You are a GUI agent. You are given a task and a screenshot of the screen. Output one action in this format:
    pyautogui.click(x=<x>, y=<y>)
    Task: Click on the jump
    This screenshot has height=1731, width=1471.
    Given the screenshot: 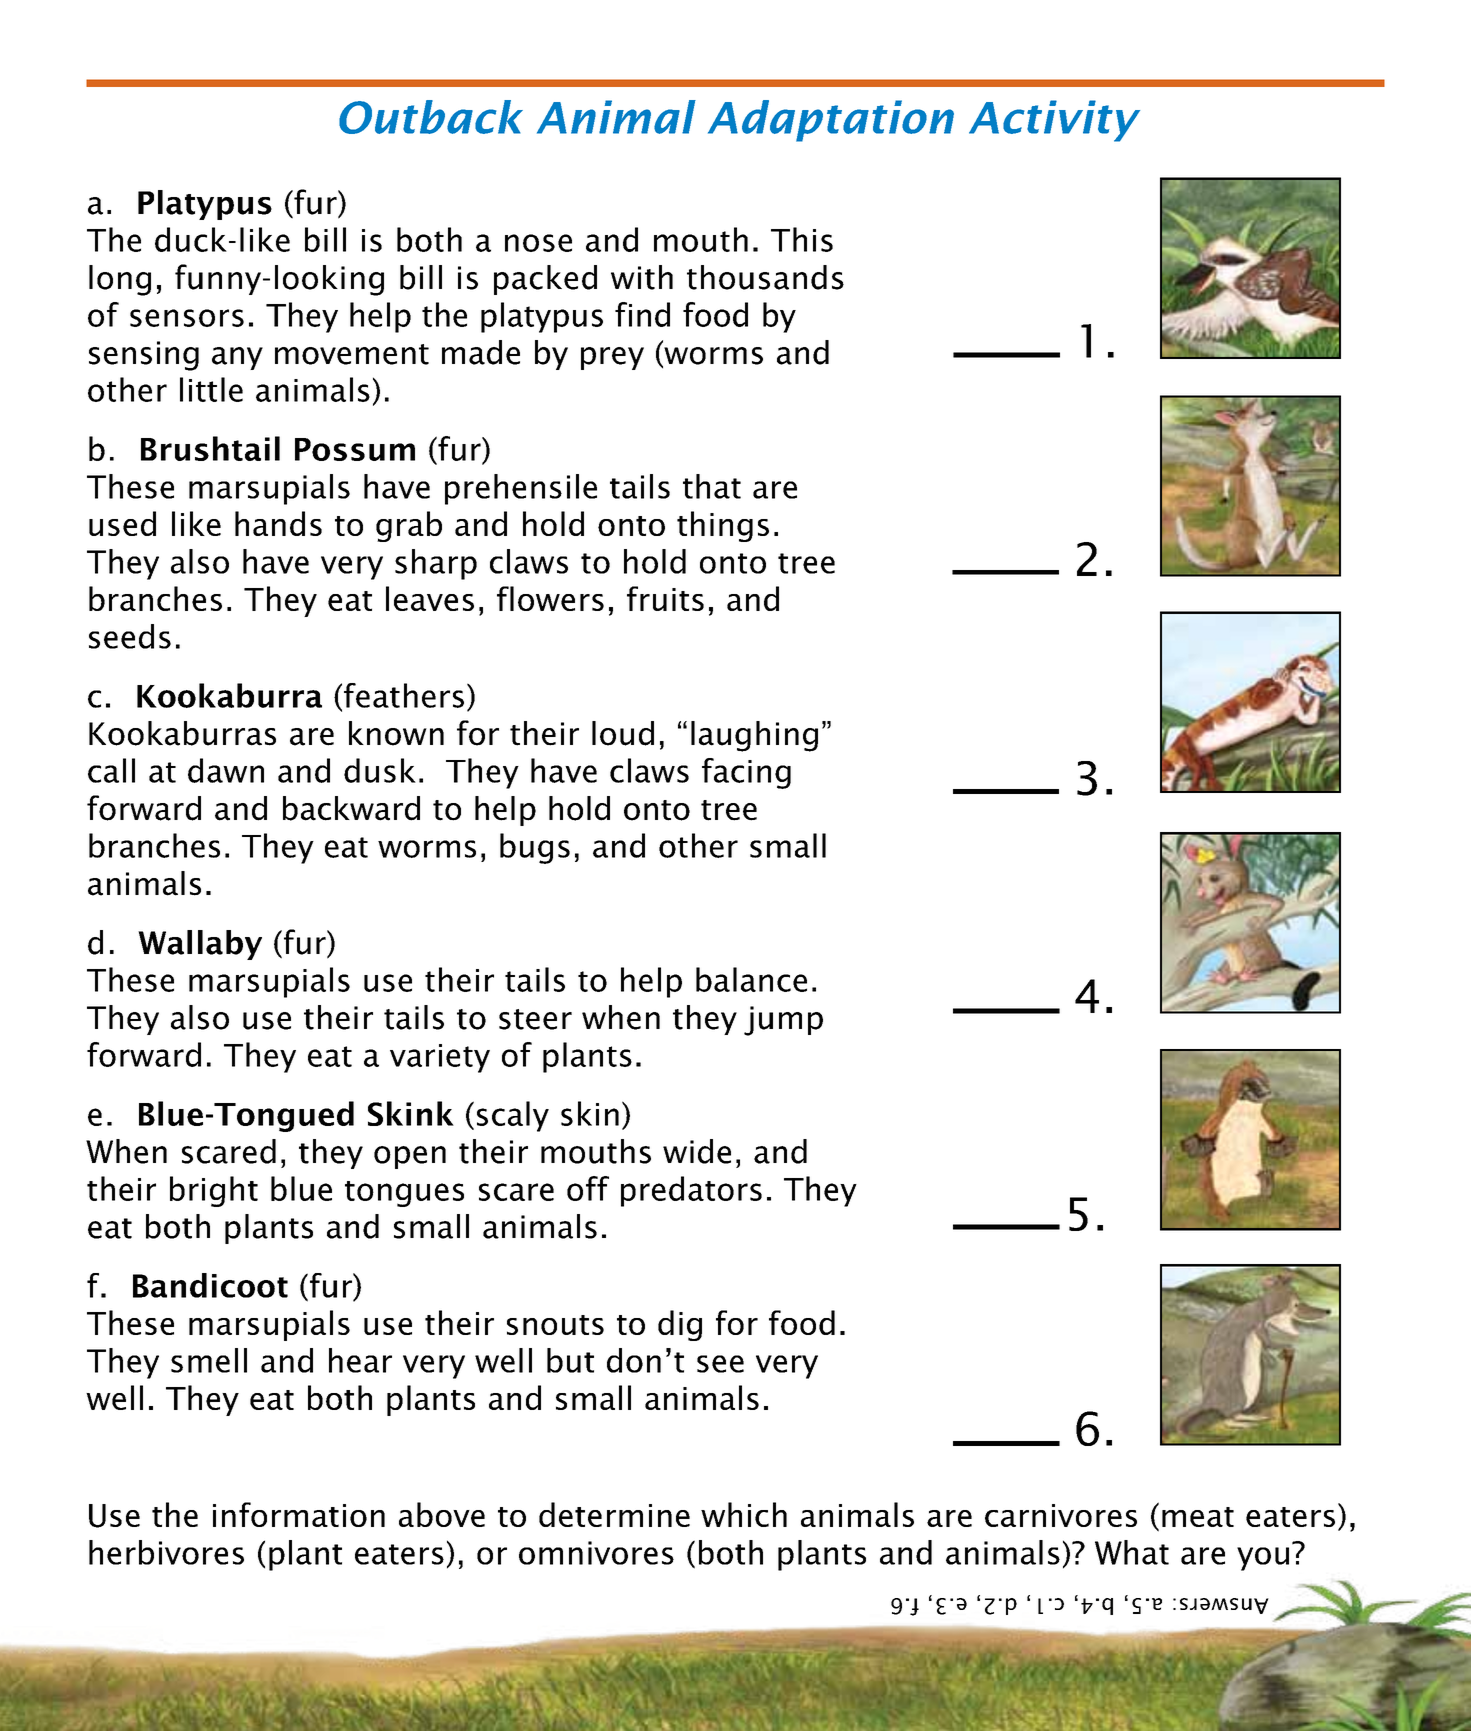 What is the action you would take?
    pyautogui.click(x=783, y=1021)
